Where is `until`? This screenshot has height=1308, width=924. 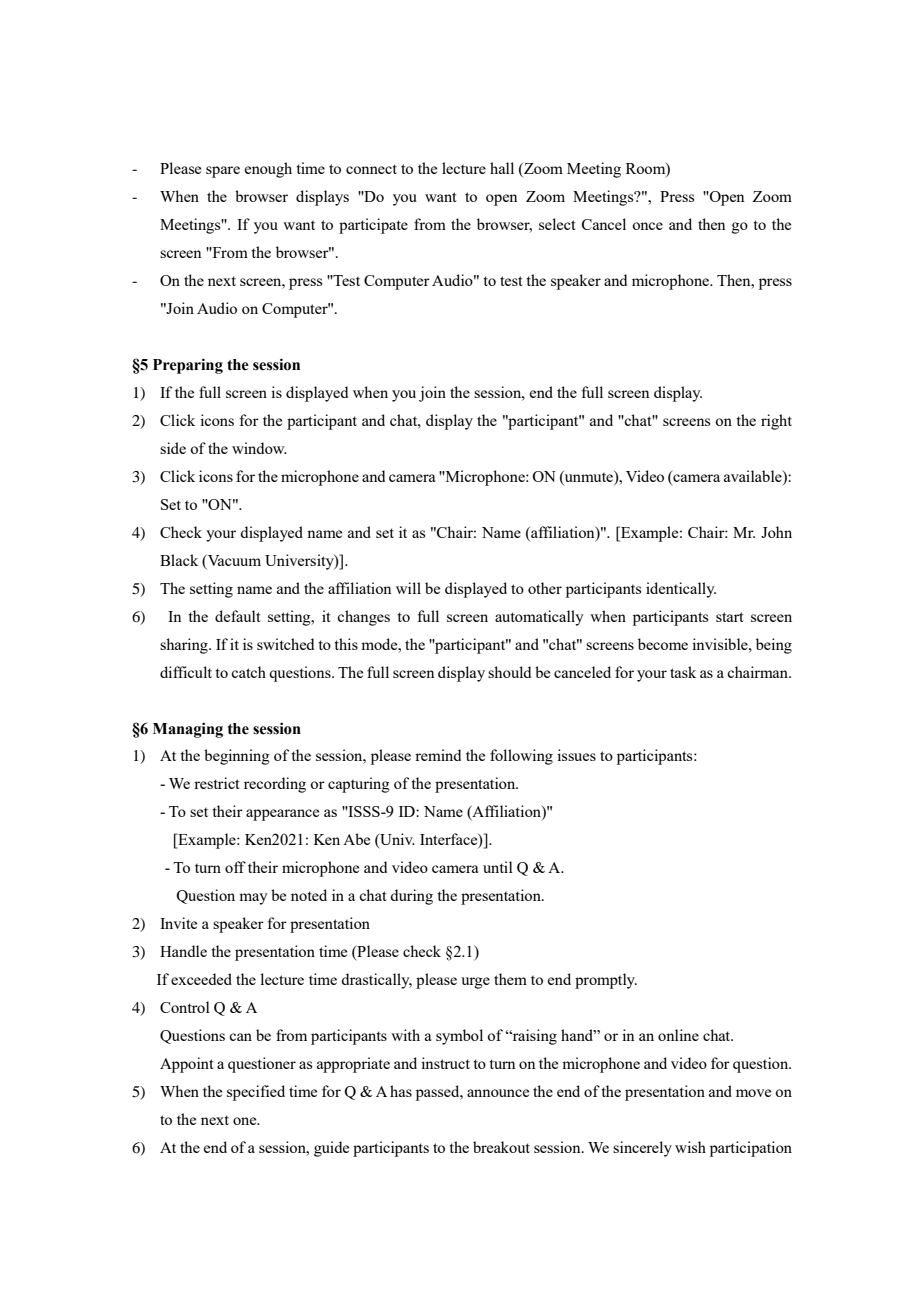 until is located at coordinates (498, 867).
